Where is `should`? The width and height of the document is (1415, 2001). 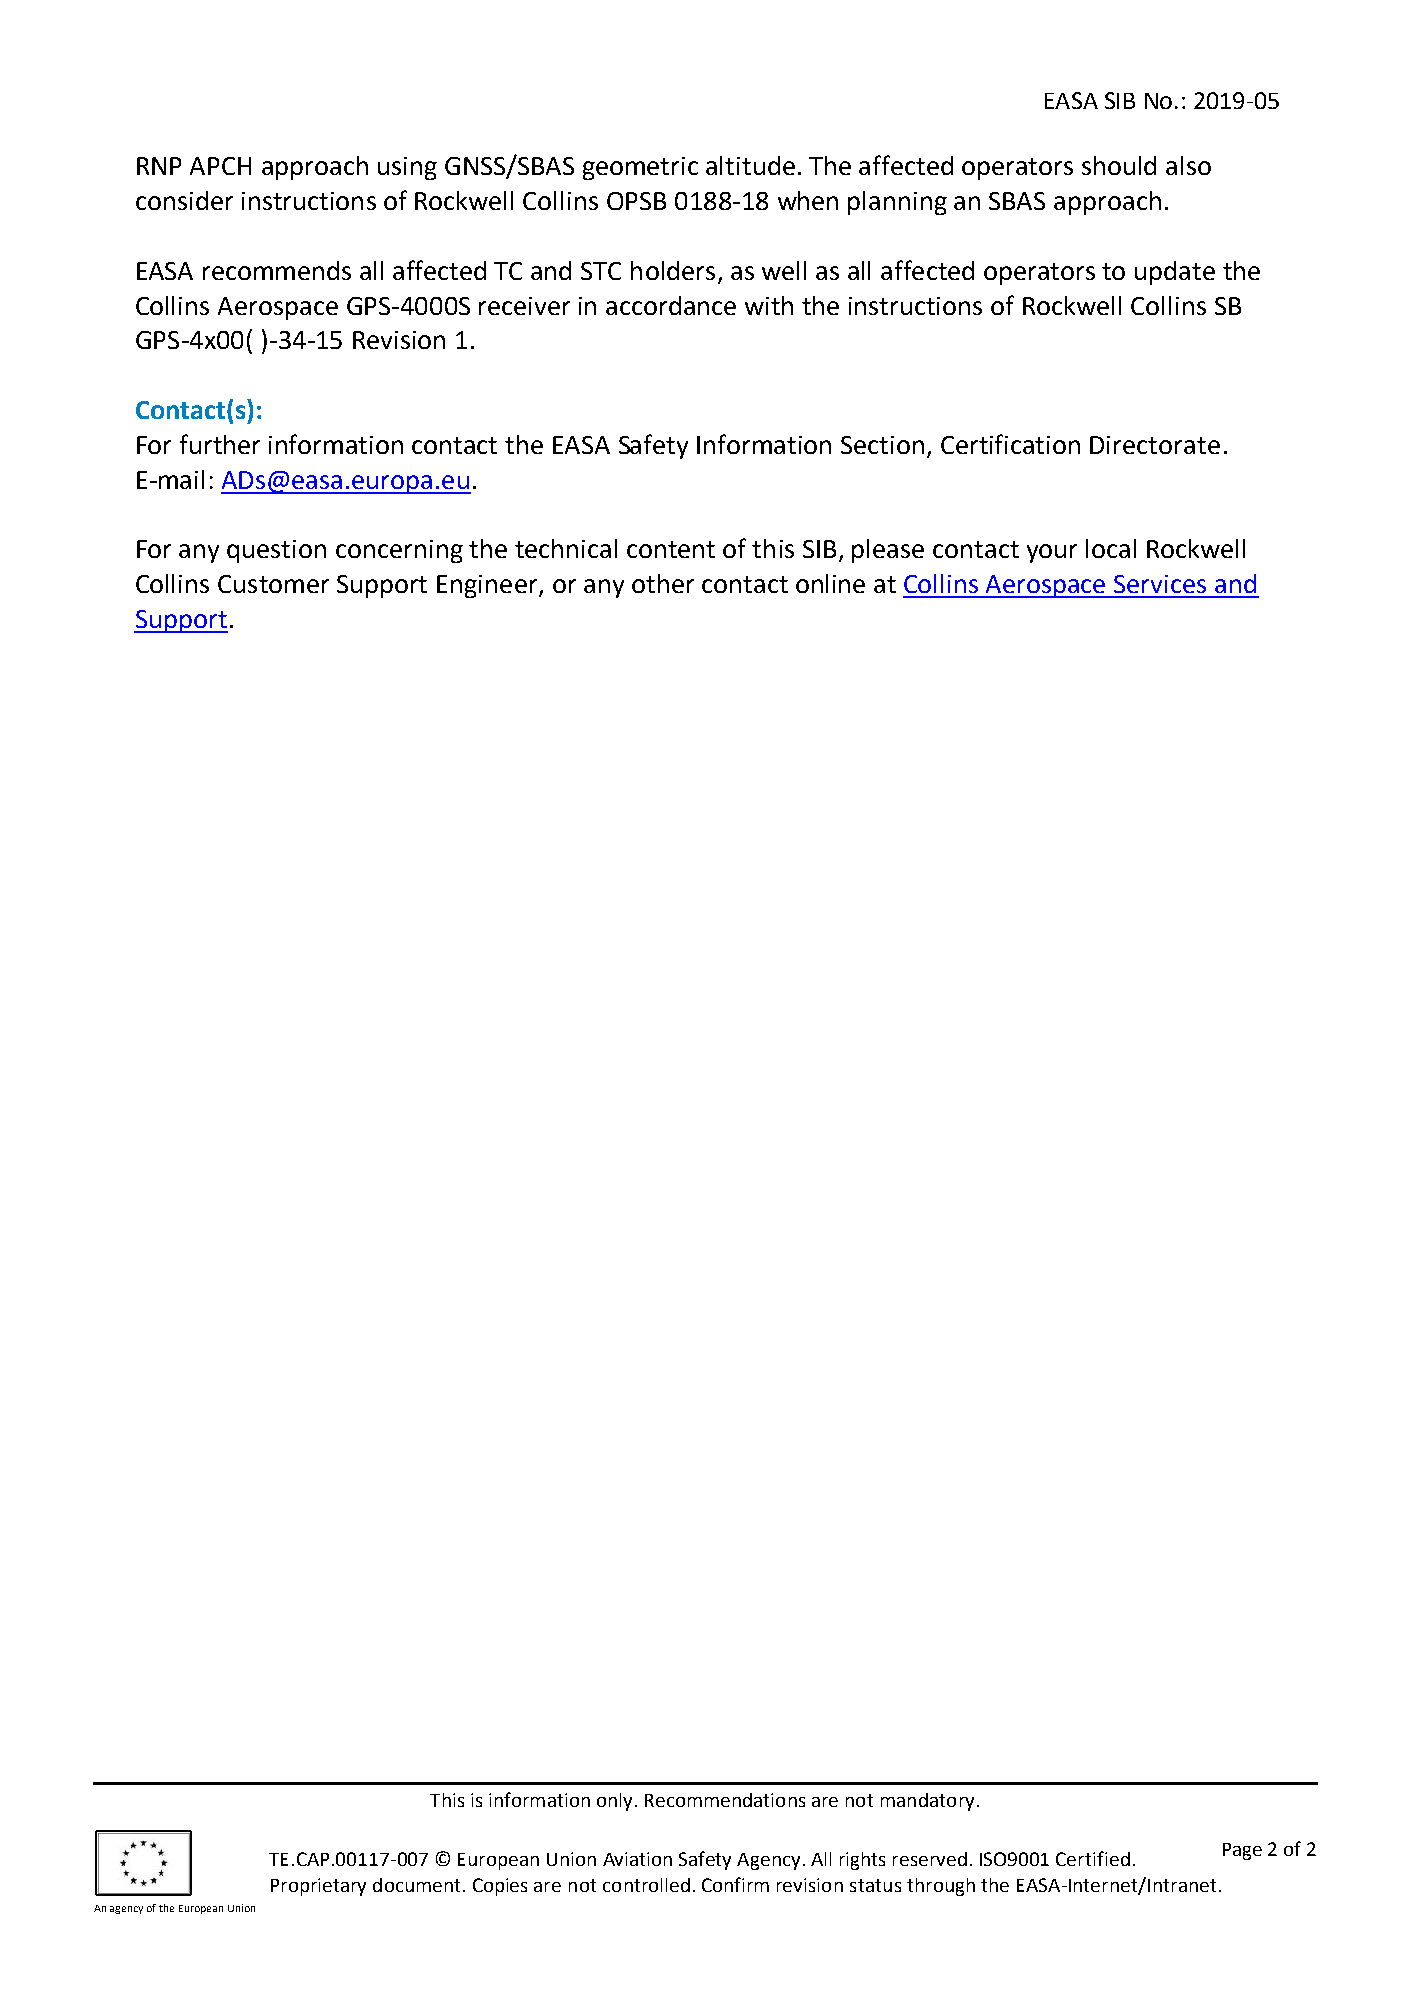 should is located at coordinates (1119, 165).
